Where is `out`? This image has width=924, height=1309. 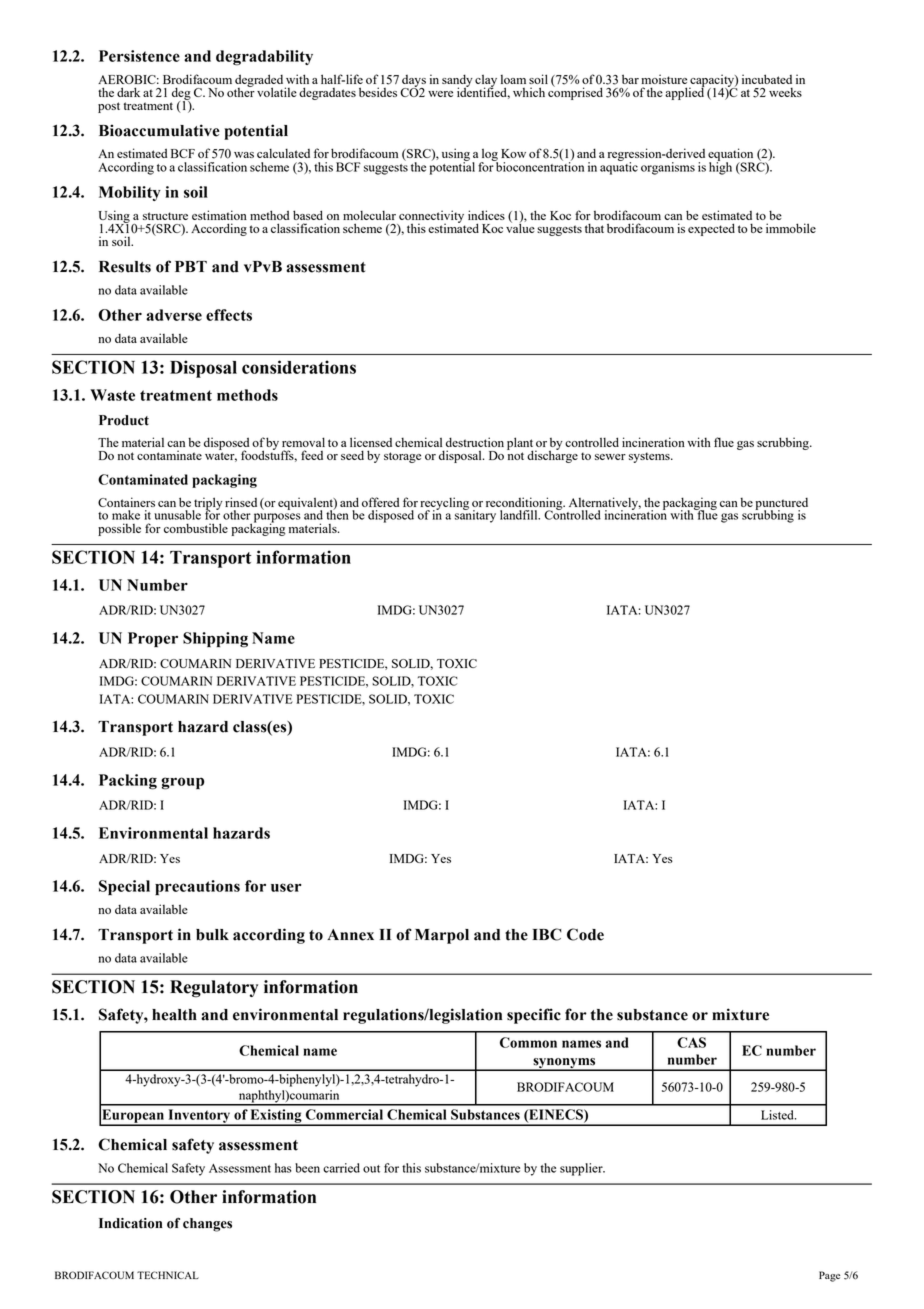 out is located at coordinates (371, 1169).
